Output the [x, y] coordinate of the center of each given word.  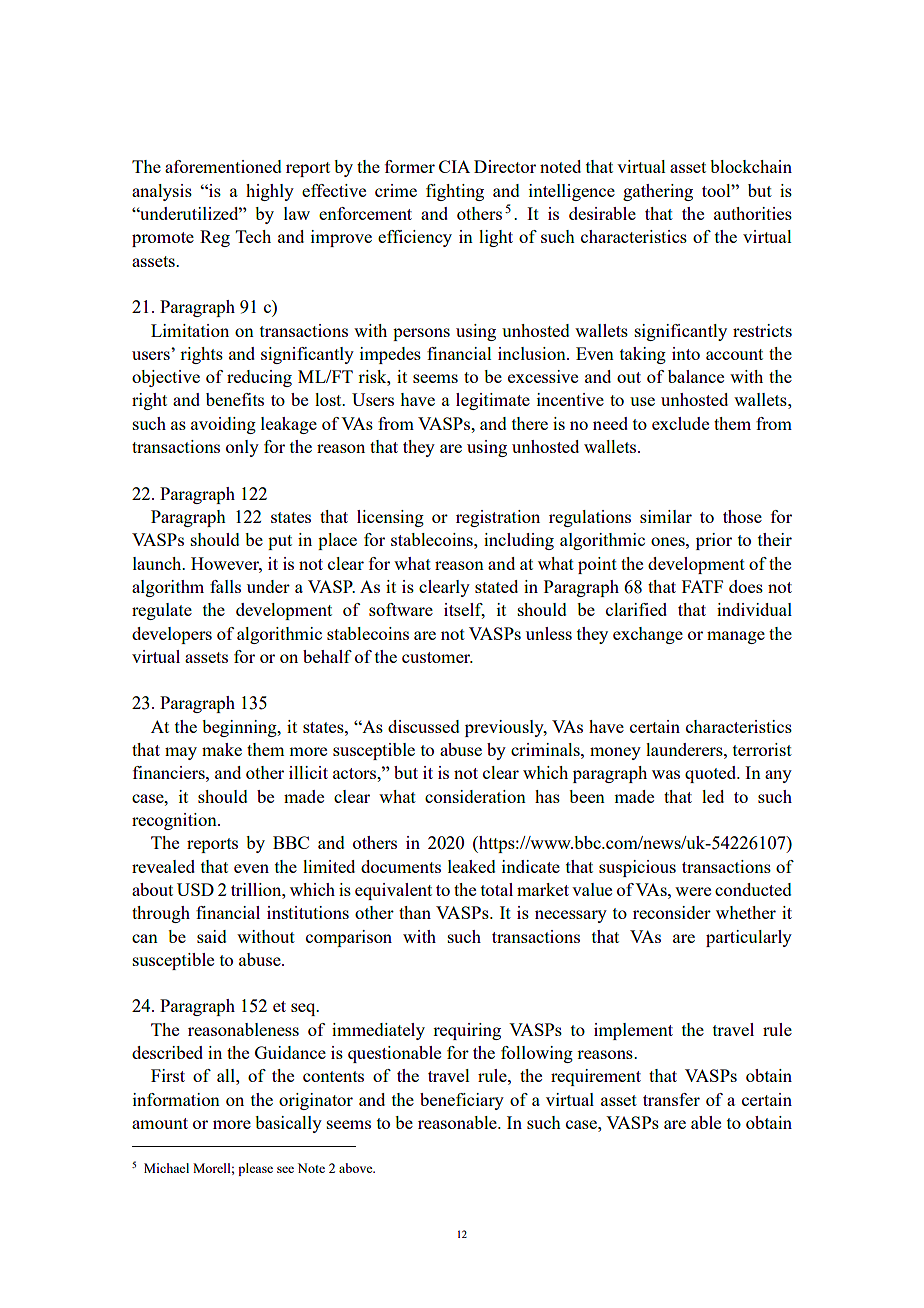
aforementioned [223, 166]
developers [172, 635]
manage [736, 637]
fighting [455, 192]
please [255, 1169]
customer [437, 657]
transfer [671, 1099]
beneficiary [462, 1101]
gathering [658, 192]
